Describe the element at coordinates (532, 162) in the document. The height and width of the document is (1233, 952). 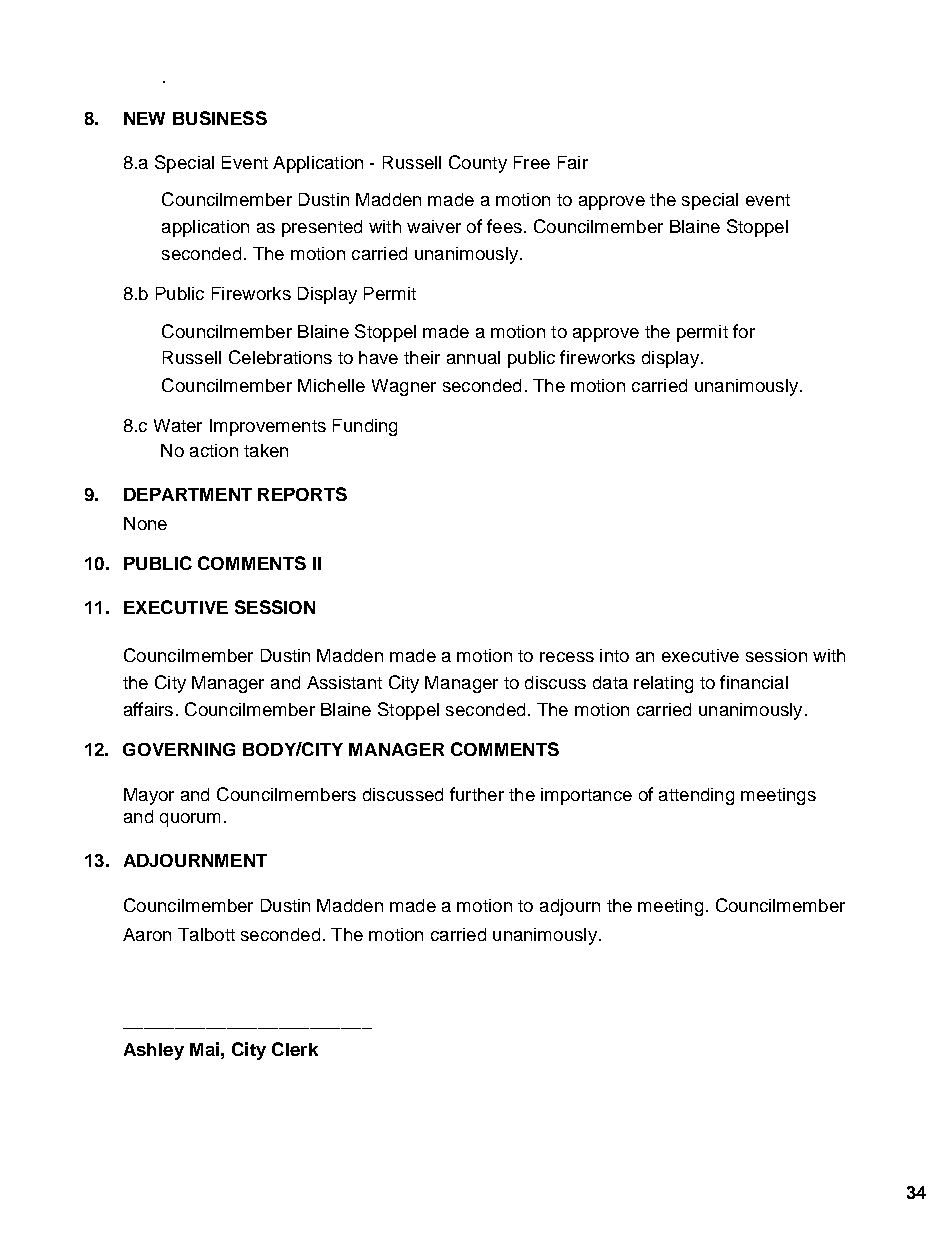
I see `Free` at that location.
